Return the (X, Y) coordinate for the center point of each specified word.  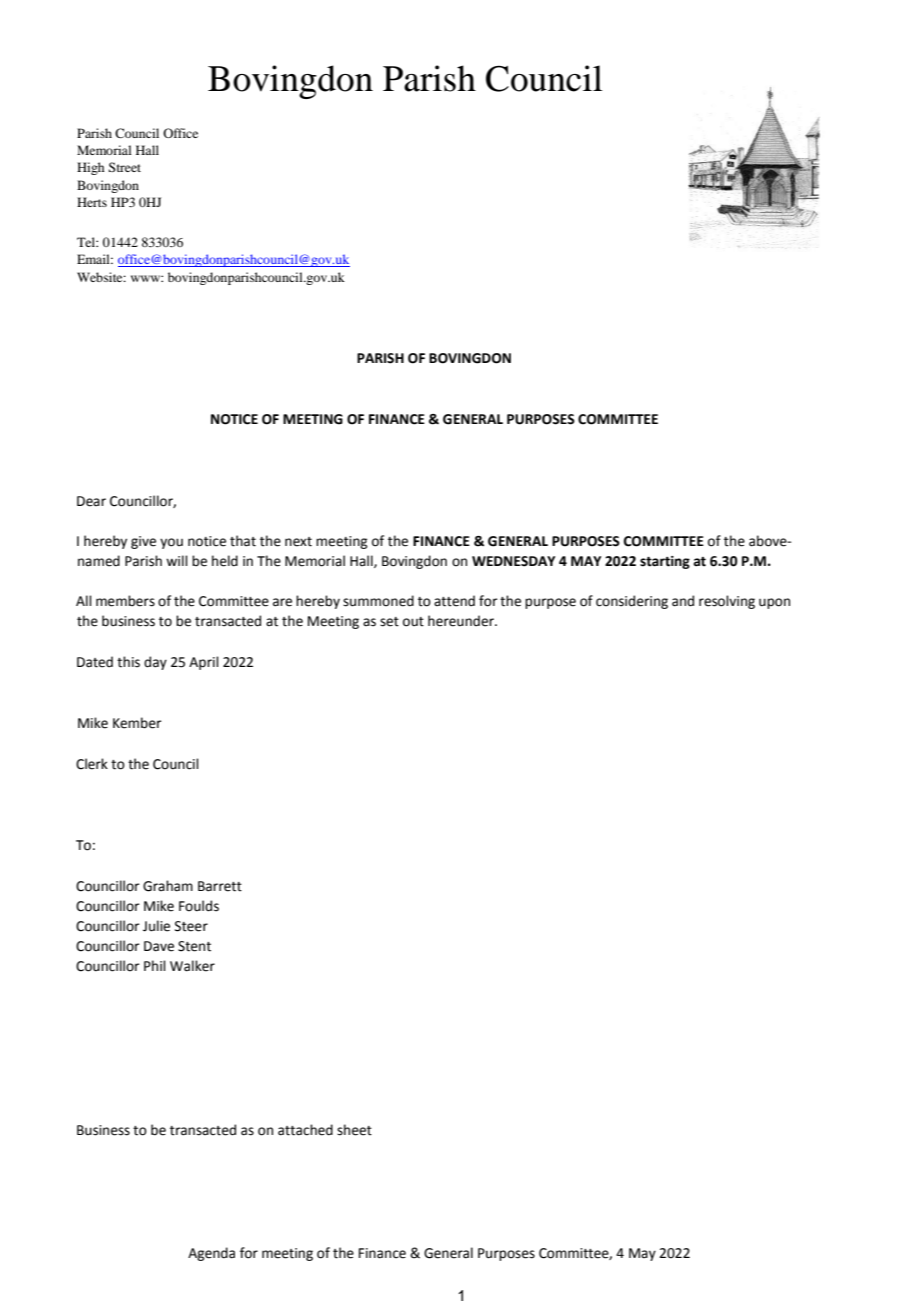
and (683, 601)
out (413, 622)
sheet (354, 1130)
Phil (155, 965)
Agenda (211, 1254)
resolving (727, 602)
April (204, 663)
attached (305, 1130)
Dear (91, 501)
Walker (192, 966)
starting (665, 562)
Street (124, 167)
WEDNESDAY (513, 561)
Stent (194, 946)
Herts (92, 202)
